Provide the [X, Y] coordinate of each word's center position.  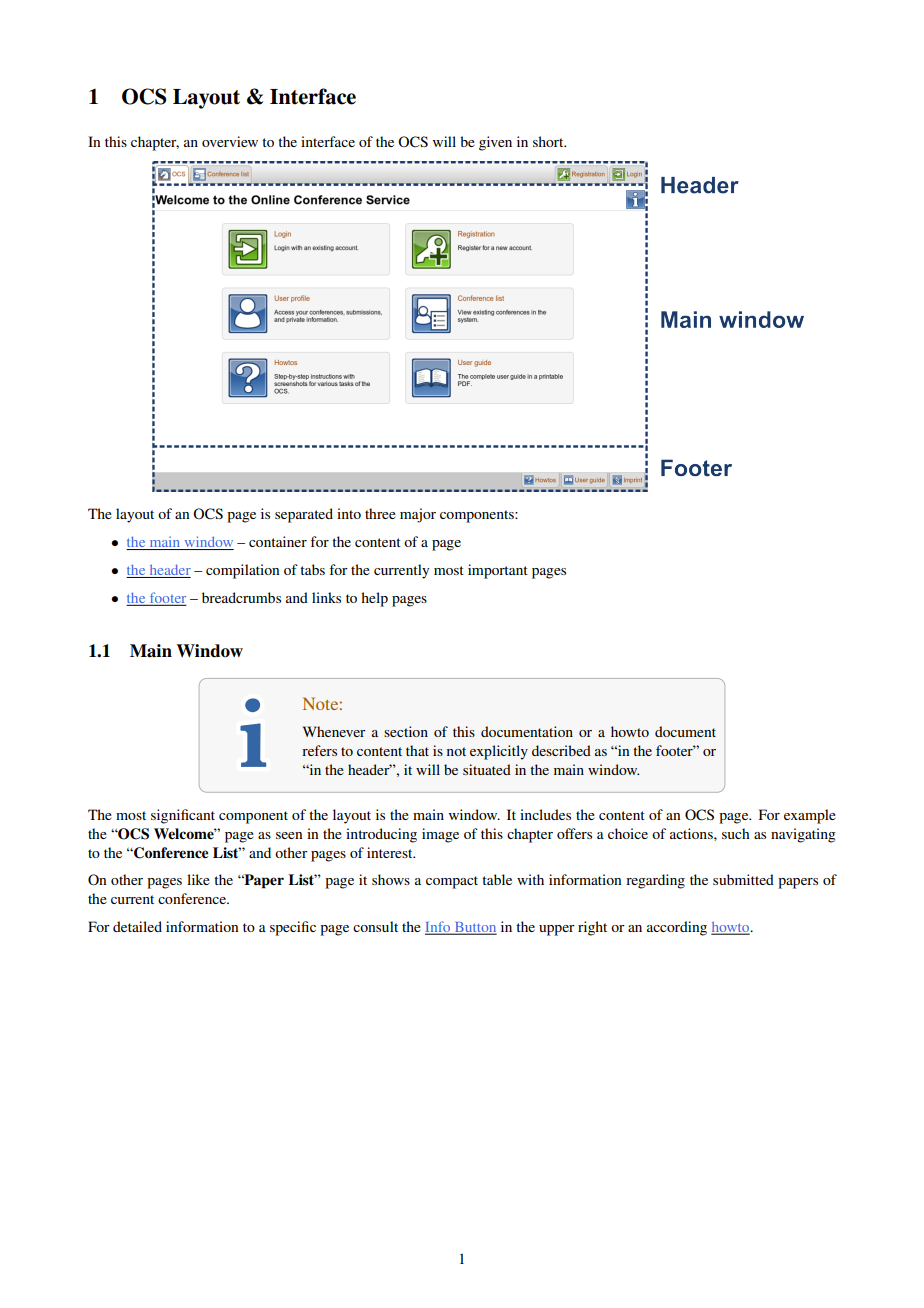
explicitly [499, 752]
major [418, 515]
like [198, 879]
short [549, 141]
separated [304, 515]
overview [230, 141]
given [495, 143]
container [278, 541]
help [374, 599]
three [380, 513]
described [561, 750]
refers [319, 750]
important [498, 571]
